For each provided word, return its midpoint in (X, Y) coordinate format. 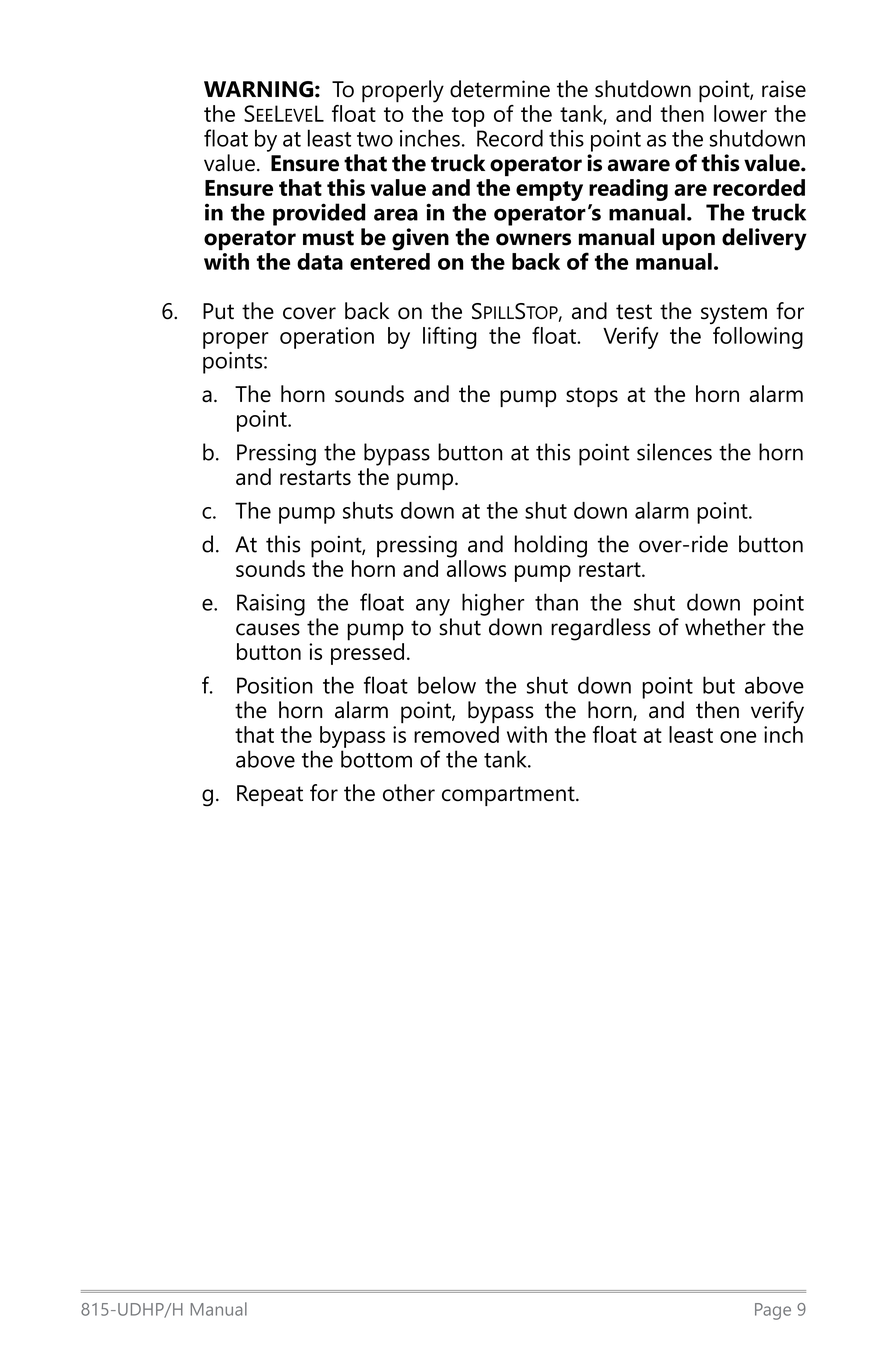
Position (275, 685)
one (738, 737)
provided (319, 214)
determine (500, 89)
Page (773, 1311)
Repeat (270, 795)
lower (740, 113)
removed (456, 733)
